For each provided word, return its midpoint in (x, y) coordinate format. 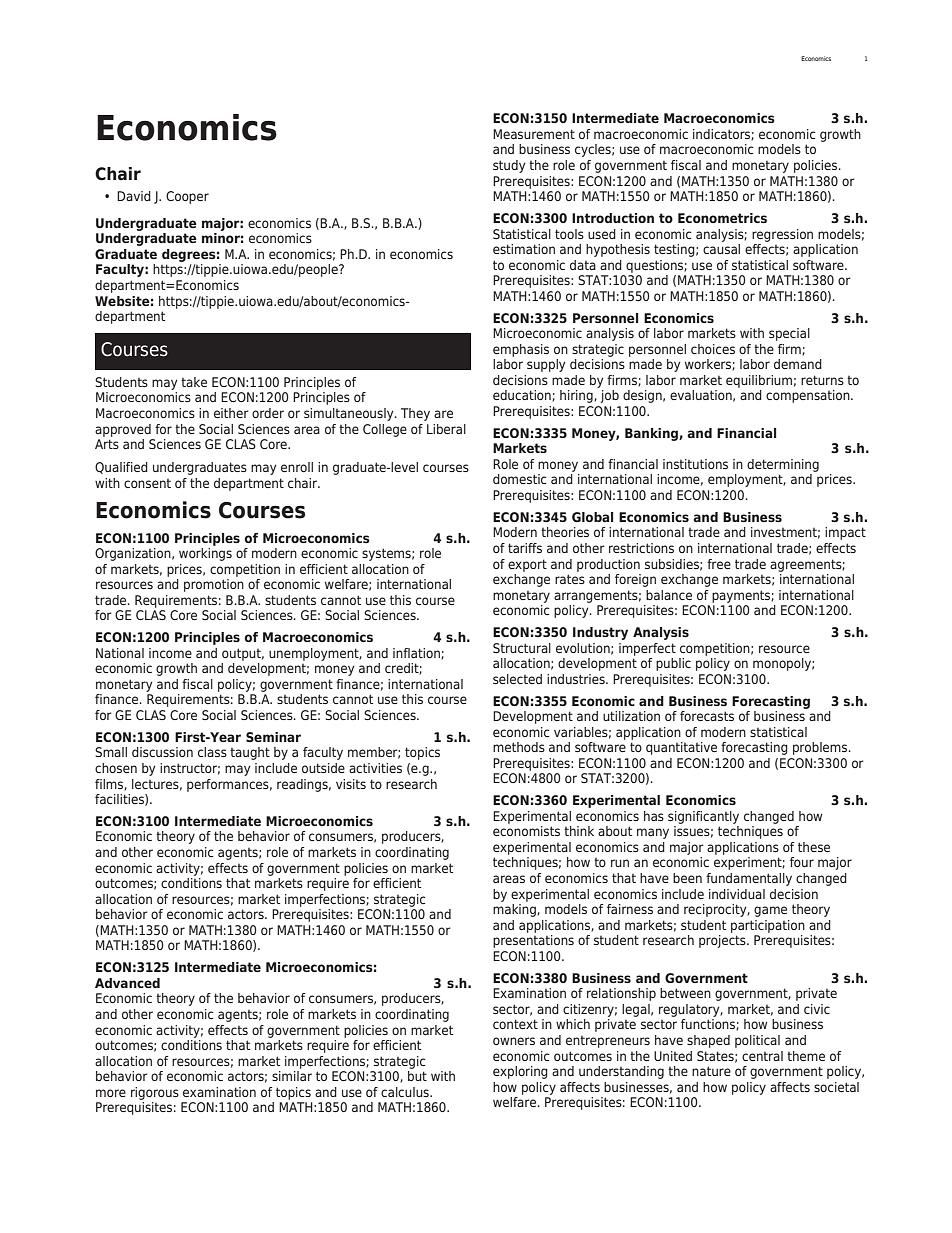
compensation (809, 396)
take (194, 382)
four (802, 862)
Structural (522, 648)
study (509, 166)
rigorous (155, 1093)
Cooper (187, 197)
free (719, 564)
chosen (116, 768)
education (523, 396)
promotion (214, 585)
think (579, 831)
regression (782, 235)
